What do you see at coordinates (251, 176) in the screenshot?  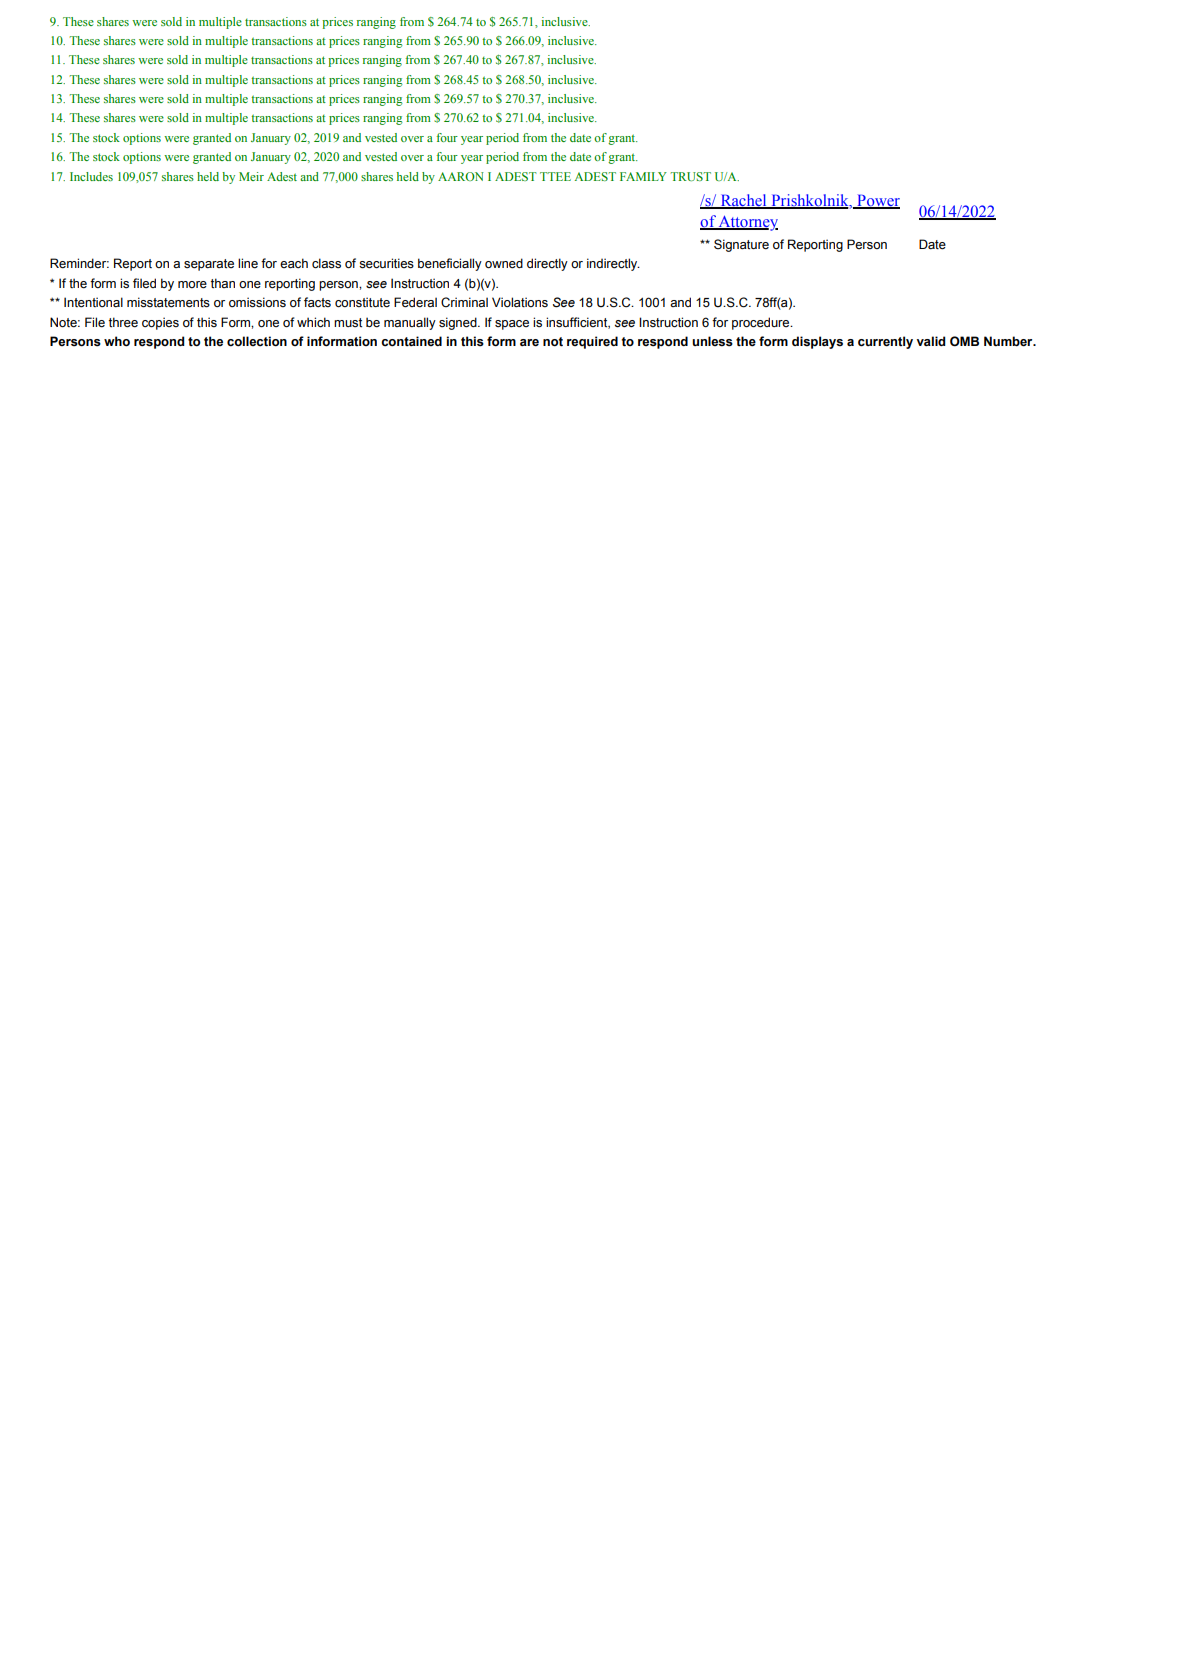 I see `Meir` at bounding box center [251, 176].
